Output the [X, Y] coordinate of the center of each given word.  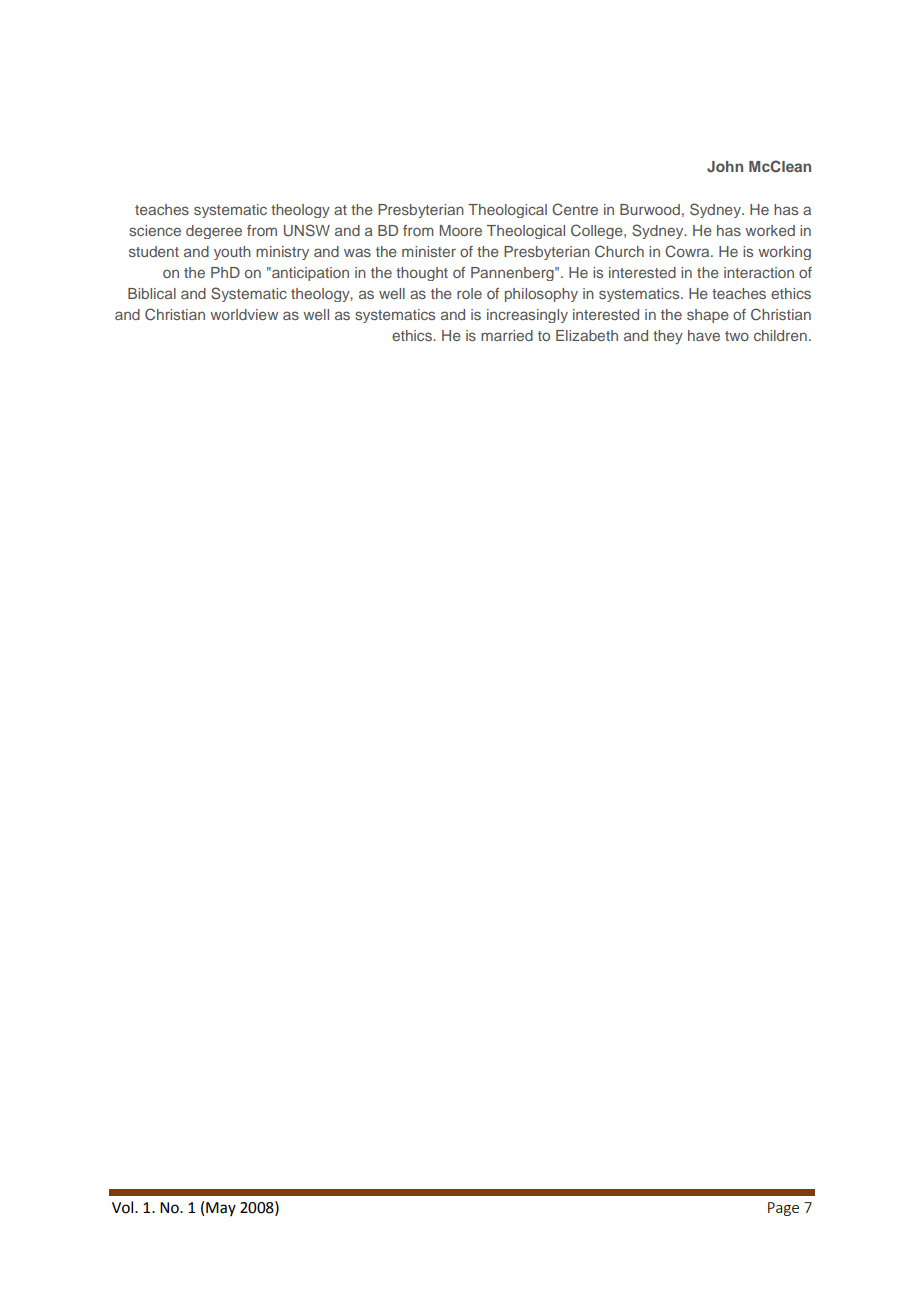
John [725, 166]
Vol [124, 1207]
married [507, 335]
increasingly [527, 316]
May [221, 1209]
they [668, 337]
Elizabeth [587, 335]
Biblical [152, 293]
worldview [244, 314]
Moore [461, 230]
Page [783, 1209]
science [155, 230]
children [780, 335]
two [737, 336]
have [704, 335]
